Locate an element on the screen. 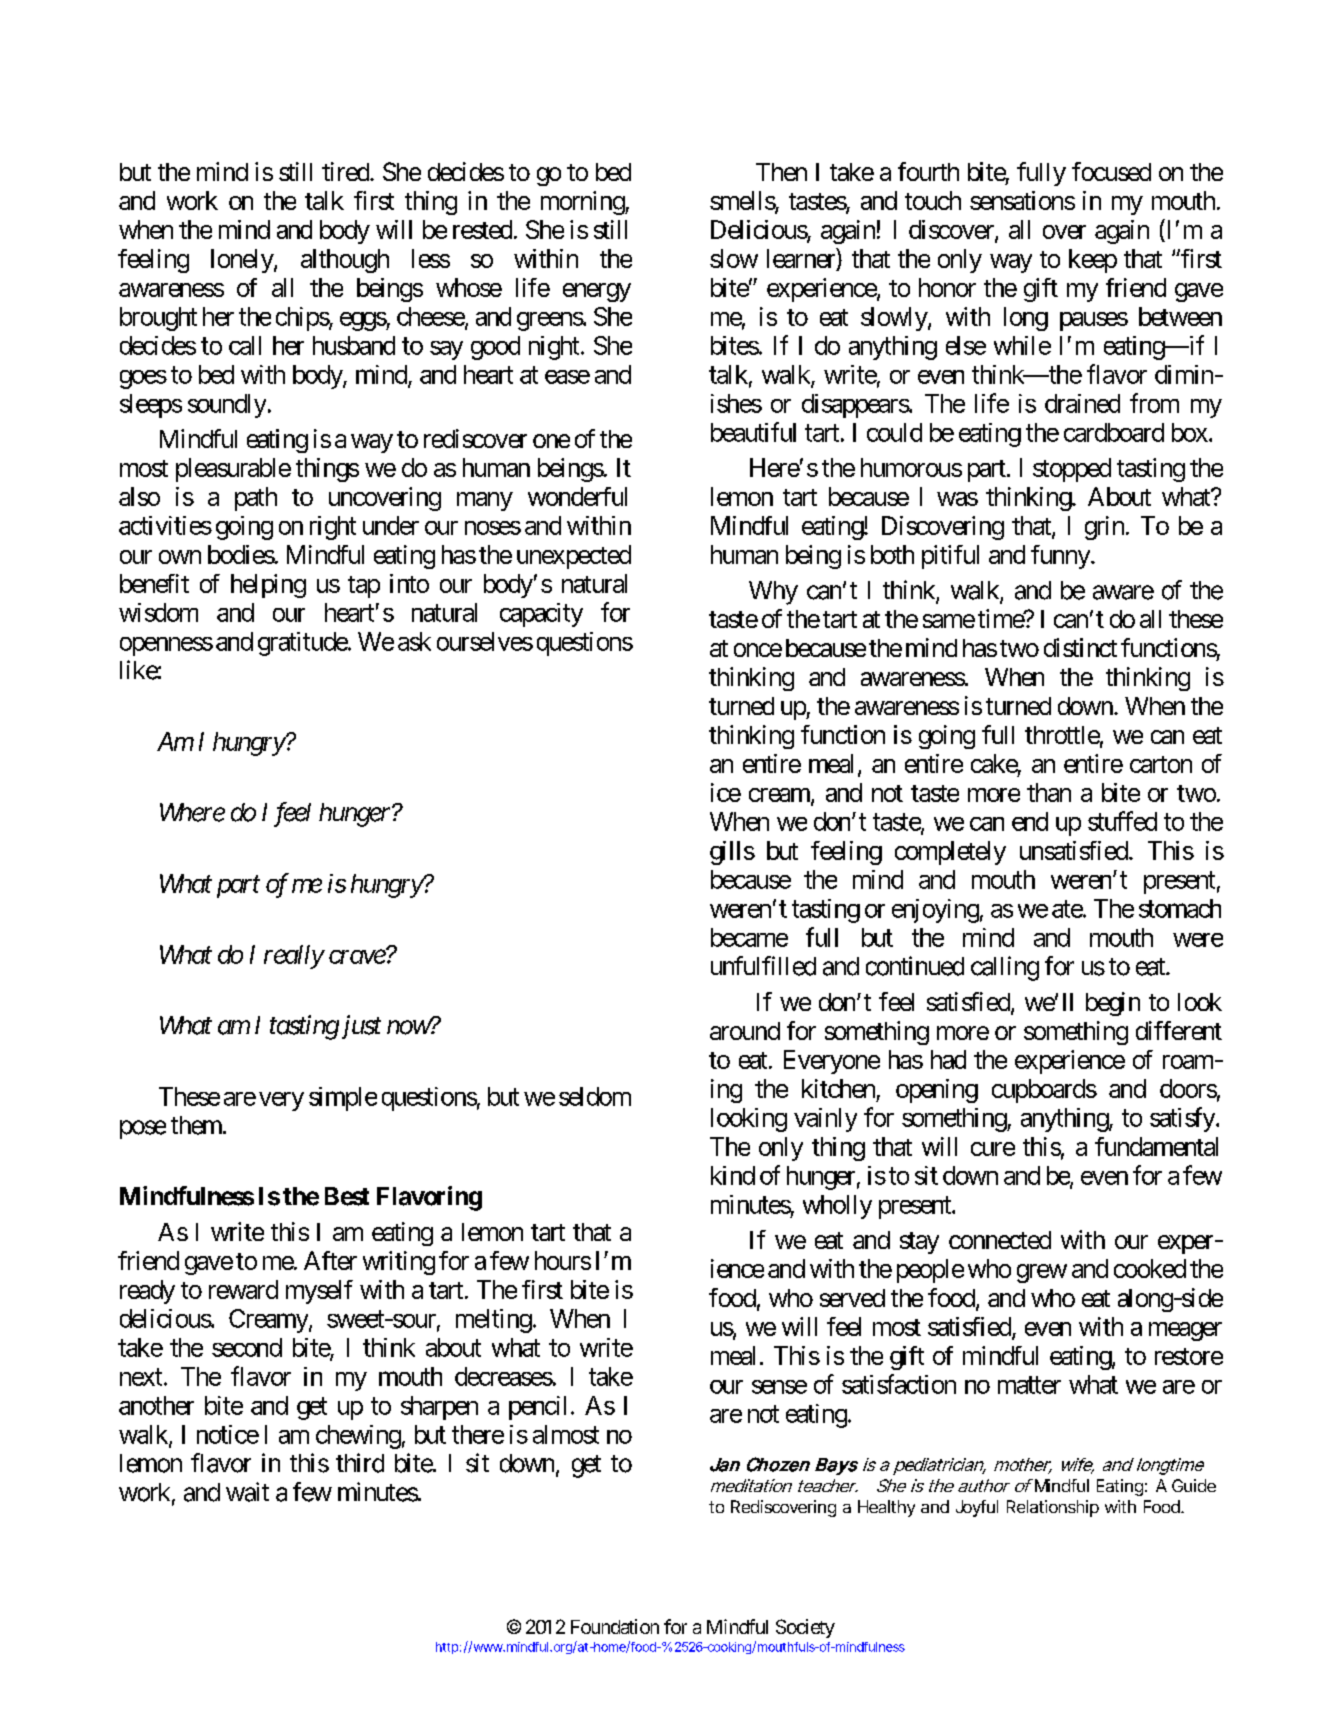 This screenshot has width=1339, height=1733. path is located at coordinates (256, 499).
